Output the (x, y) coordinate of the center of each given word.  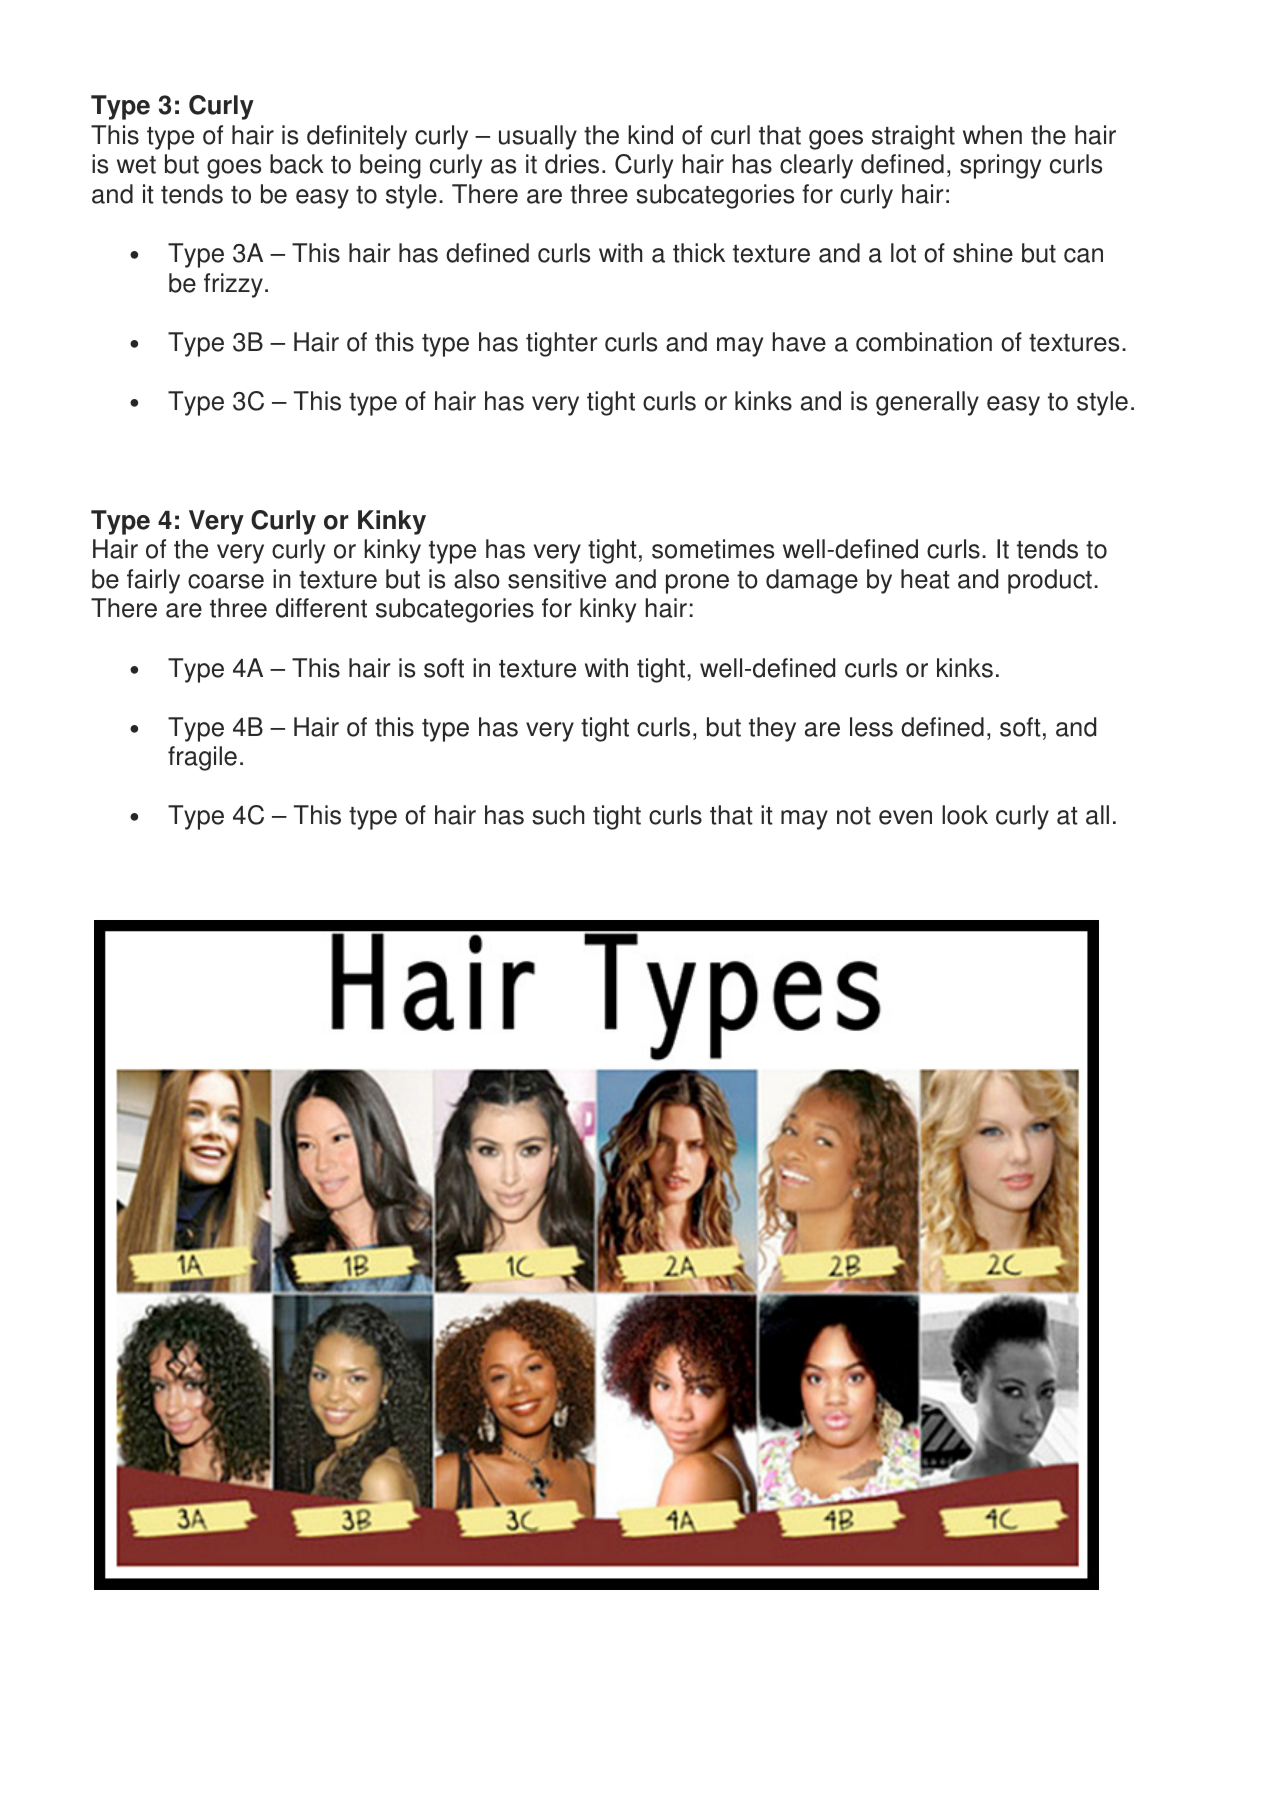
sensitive (557, 579)
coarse (226, 581)
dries (572, 164)
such (558, 815)
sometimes (713, 549)
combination (924, 342)
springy (1000, 166)
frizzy (233, 285)
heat (925, 579)
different (321, 608)
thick (699, 253)
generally (927, 403)
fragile (202, 758)
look (965, 815)
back (297, 164)
